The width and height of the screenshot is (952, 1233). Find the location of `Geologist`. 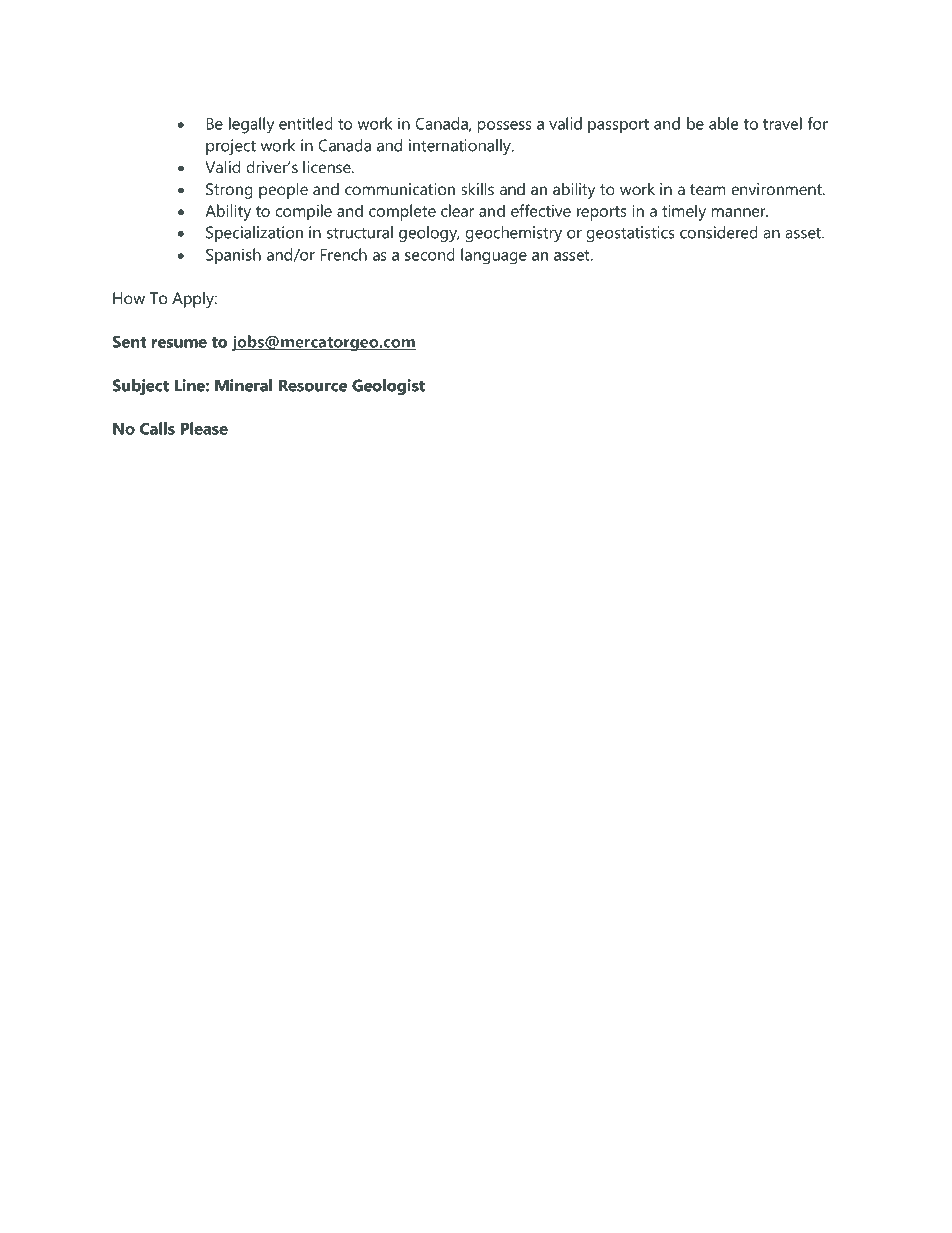

Geologist is located at coordinates (388, 387).
